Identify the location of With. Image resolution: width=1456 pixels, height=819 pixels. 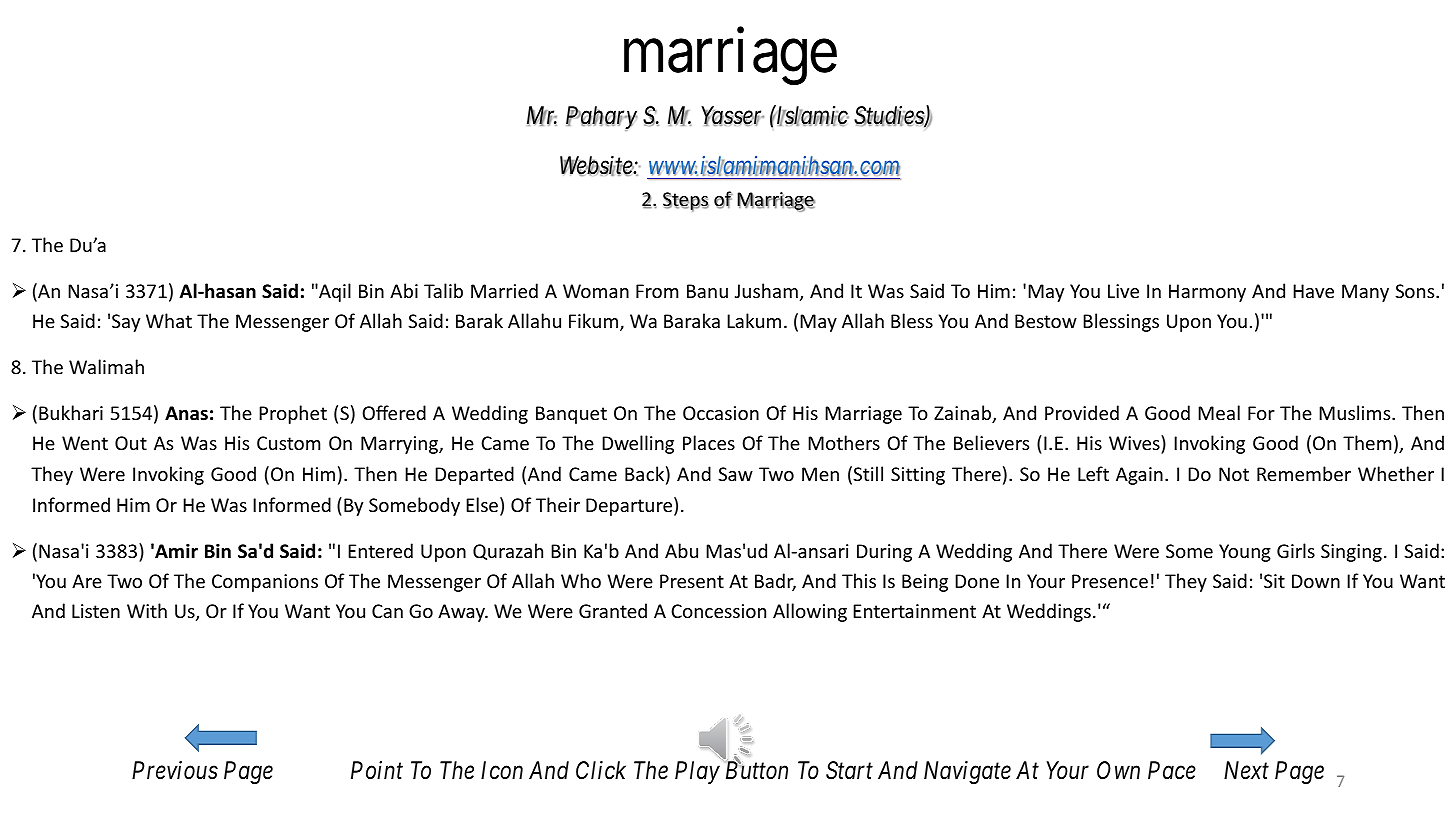
(147, 610).
